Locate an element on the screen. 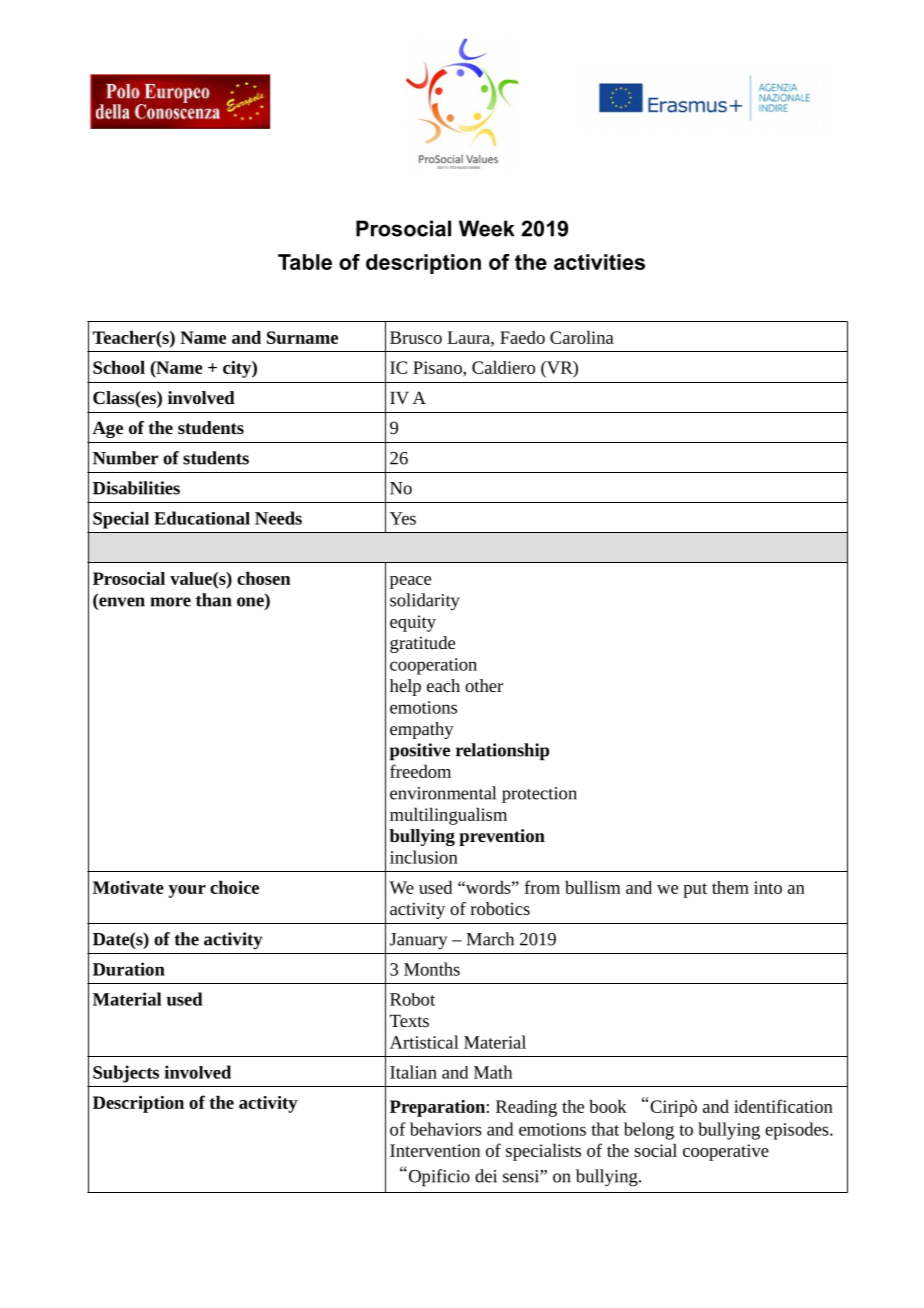  inclusion is located at coordinates (424, 857).
